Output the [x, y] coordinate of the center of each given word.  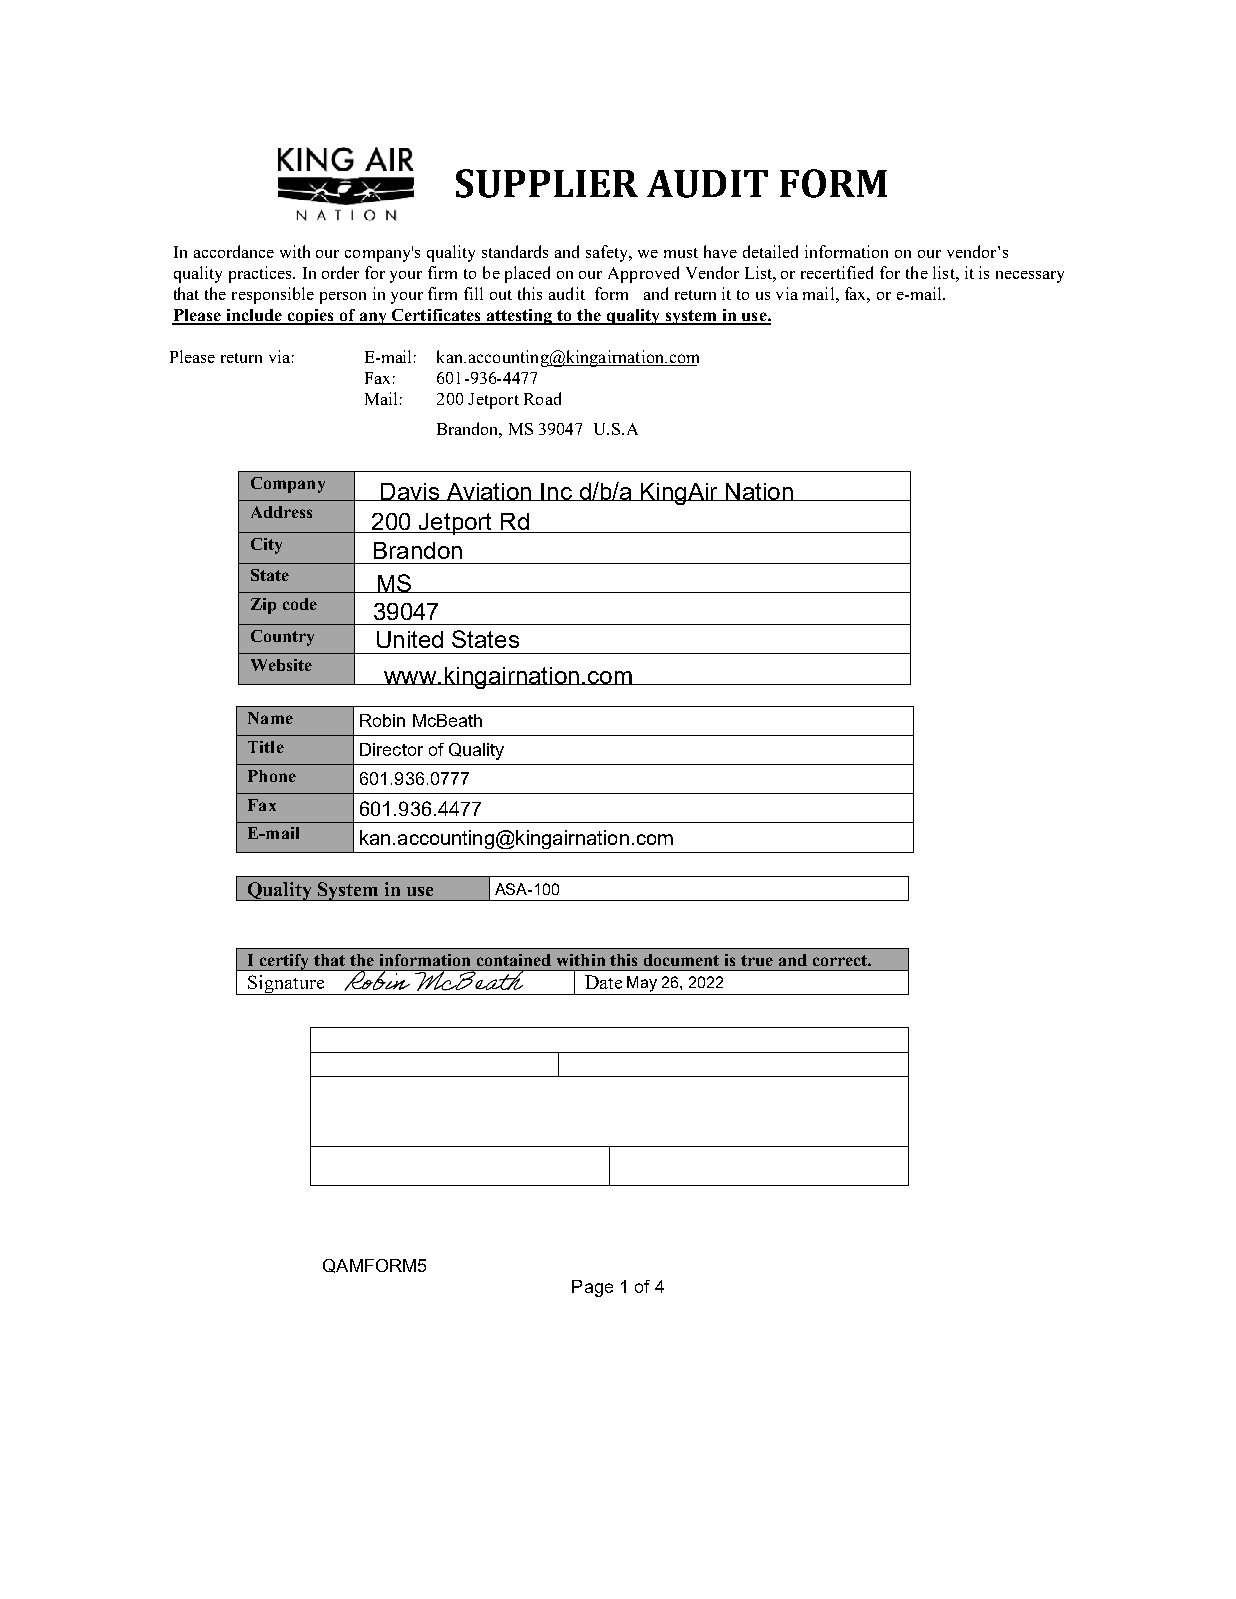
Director [391, 749]
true [757, 960]
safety [608, 253]
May [642, 984]
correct [841, 960]
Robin [382, 720]
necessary [1030, 277]
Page [592, 1288]
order [340, 272]
